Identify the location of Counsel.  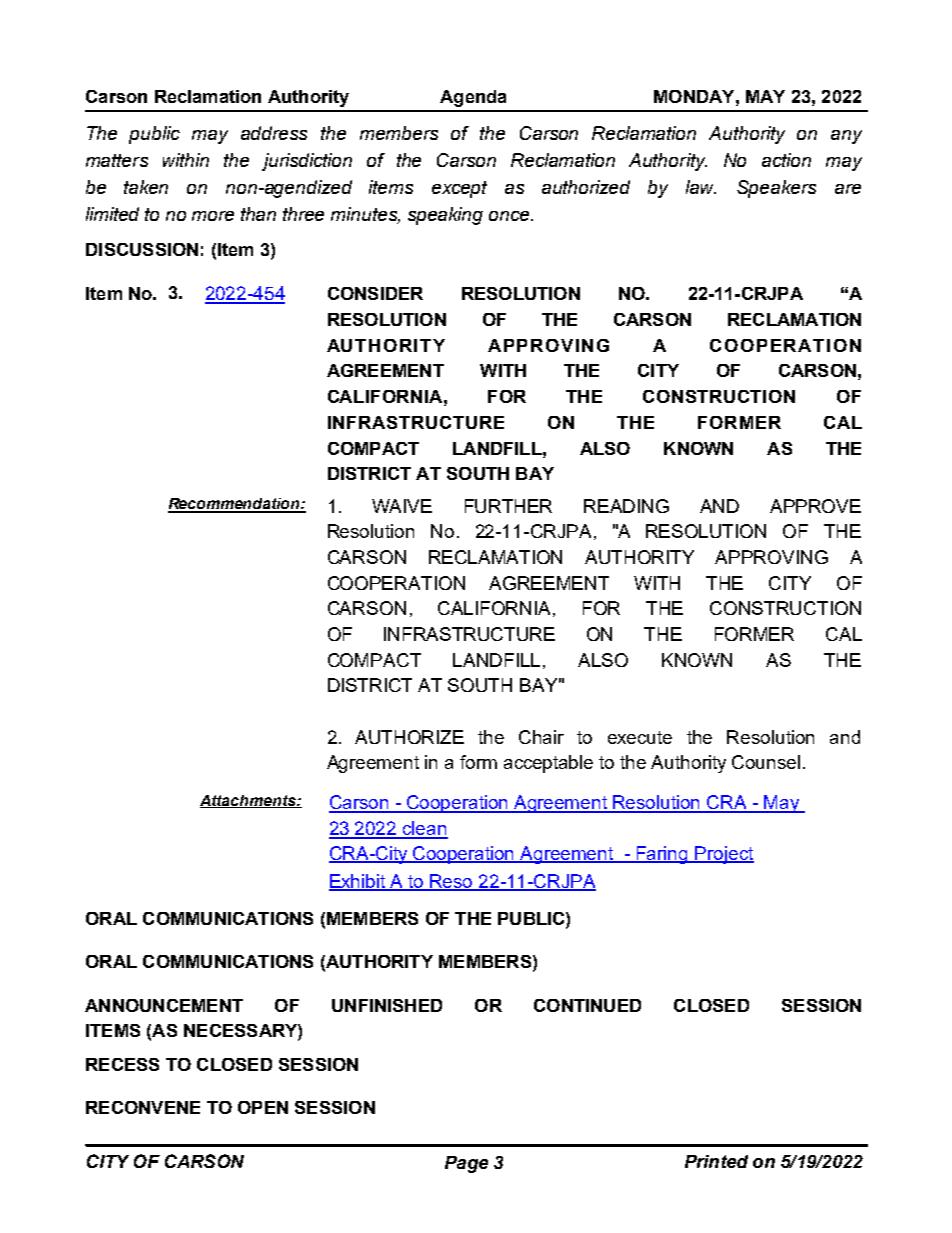
(766, 762).
